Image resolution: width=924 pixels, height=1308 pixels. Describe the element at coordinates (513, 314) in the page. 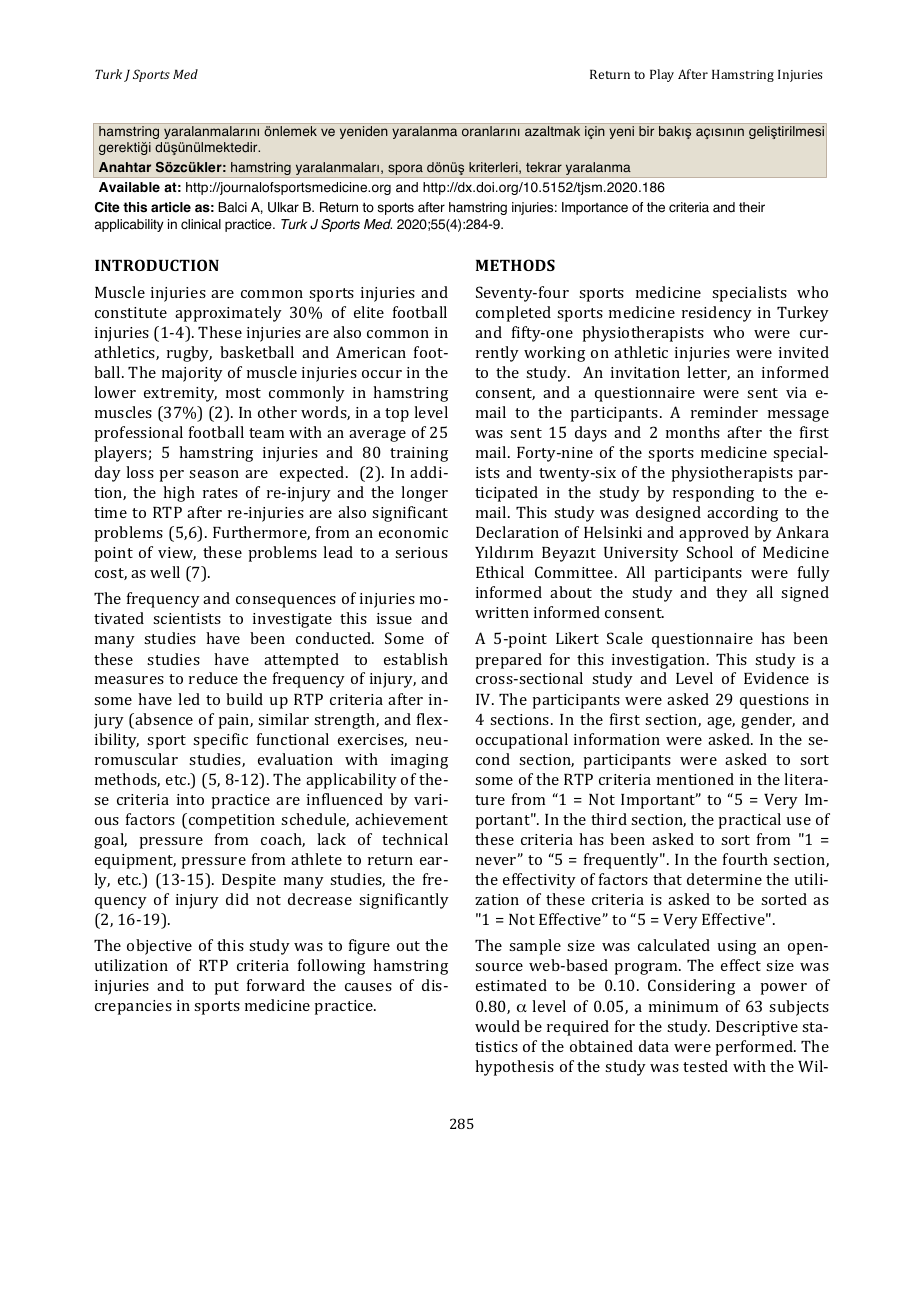

I see `completed` at that location.
